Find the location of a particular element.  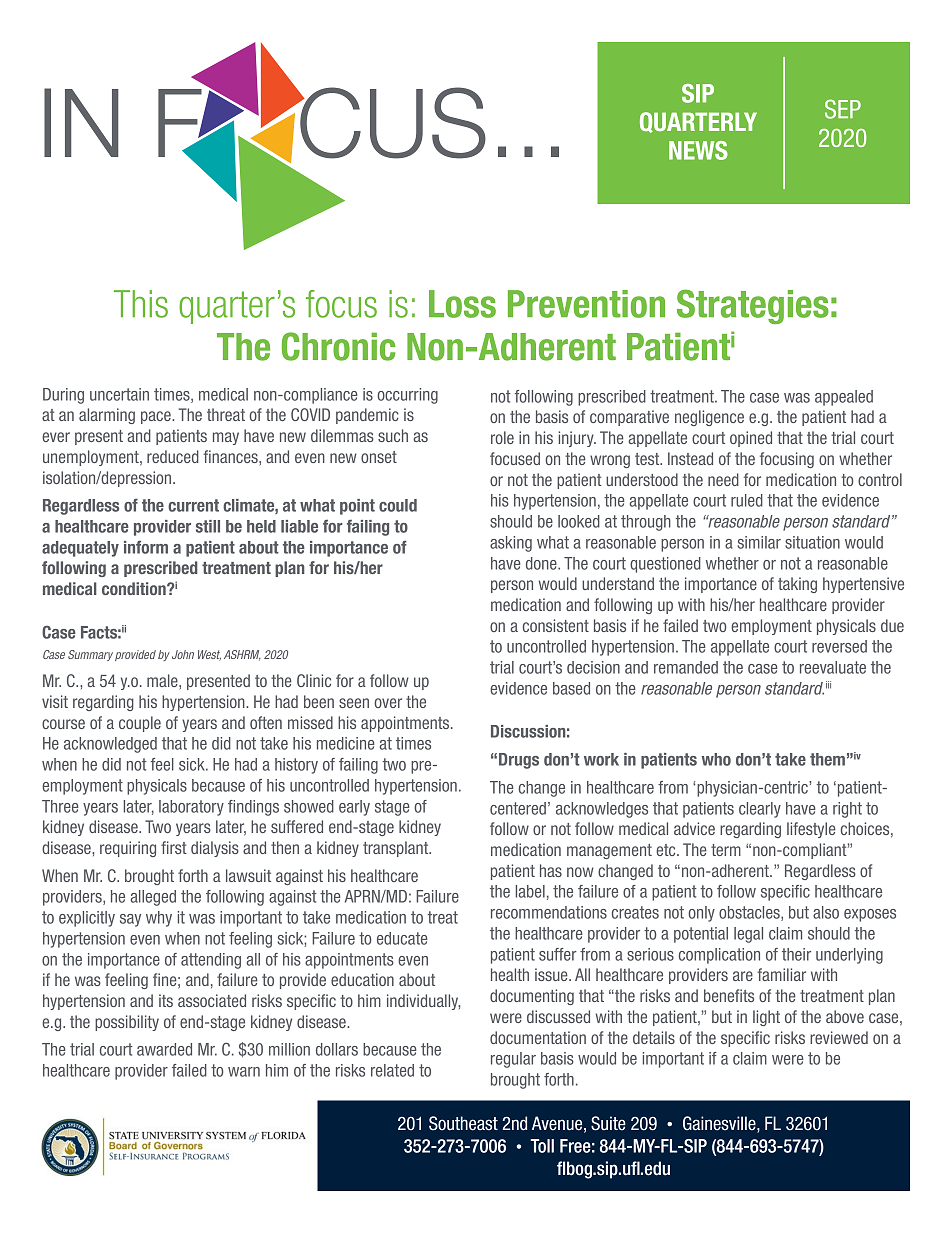

awarded is located at coordinates (164, 1049).
